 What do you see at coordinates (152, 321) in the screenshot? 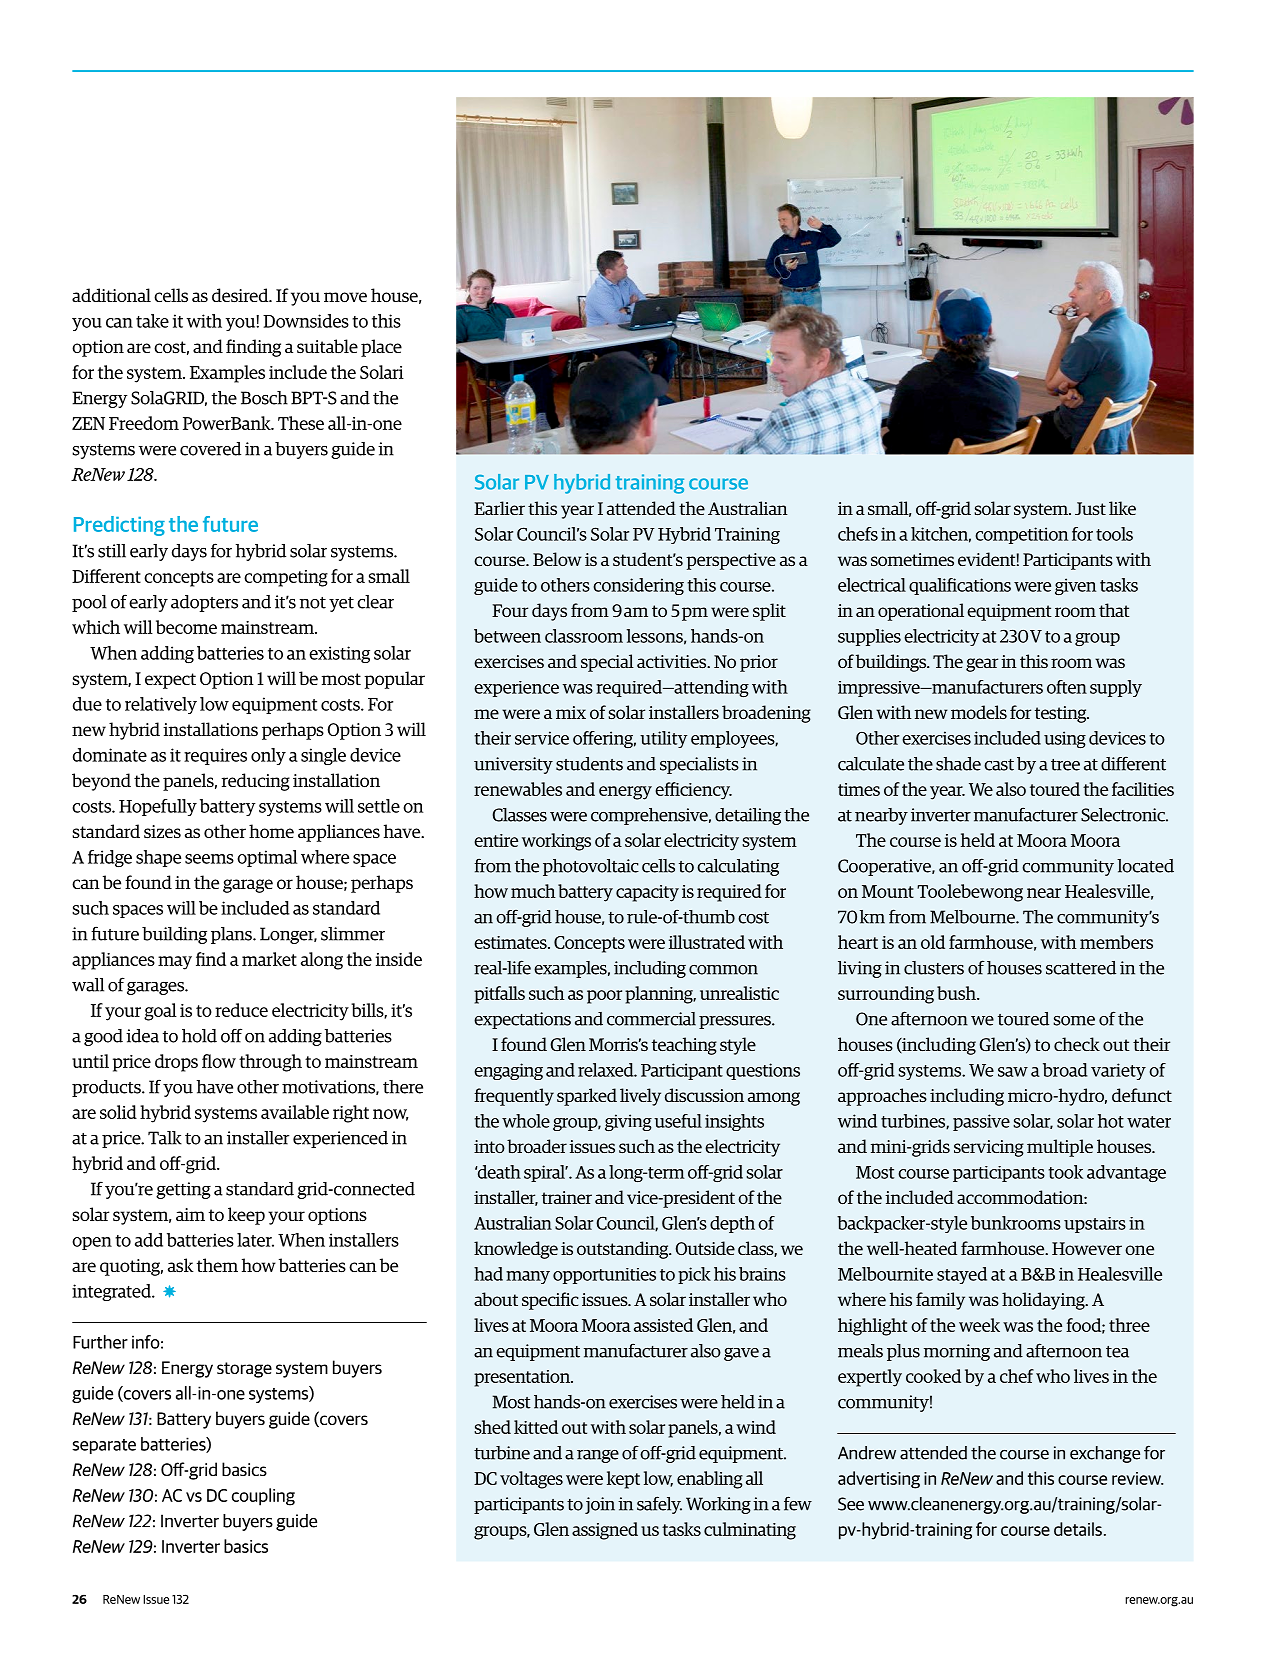
I see `take` at bounding box center [152, 321].
